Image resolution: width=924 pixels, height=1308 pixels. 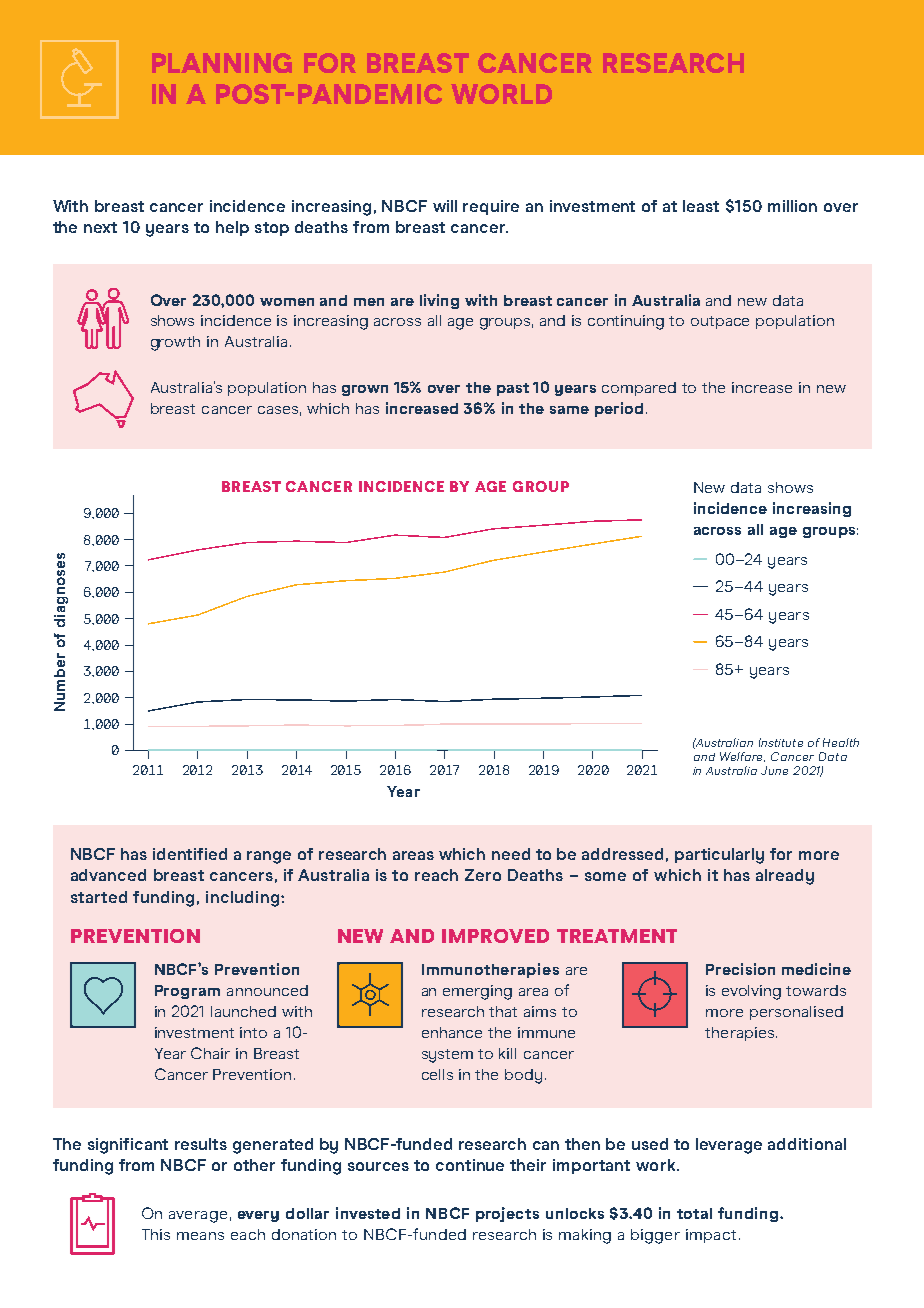 I want to click on help, so click(x=232, y=228).
